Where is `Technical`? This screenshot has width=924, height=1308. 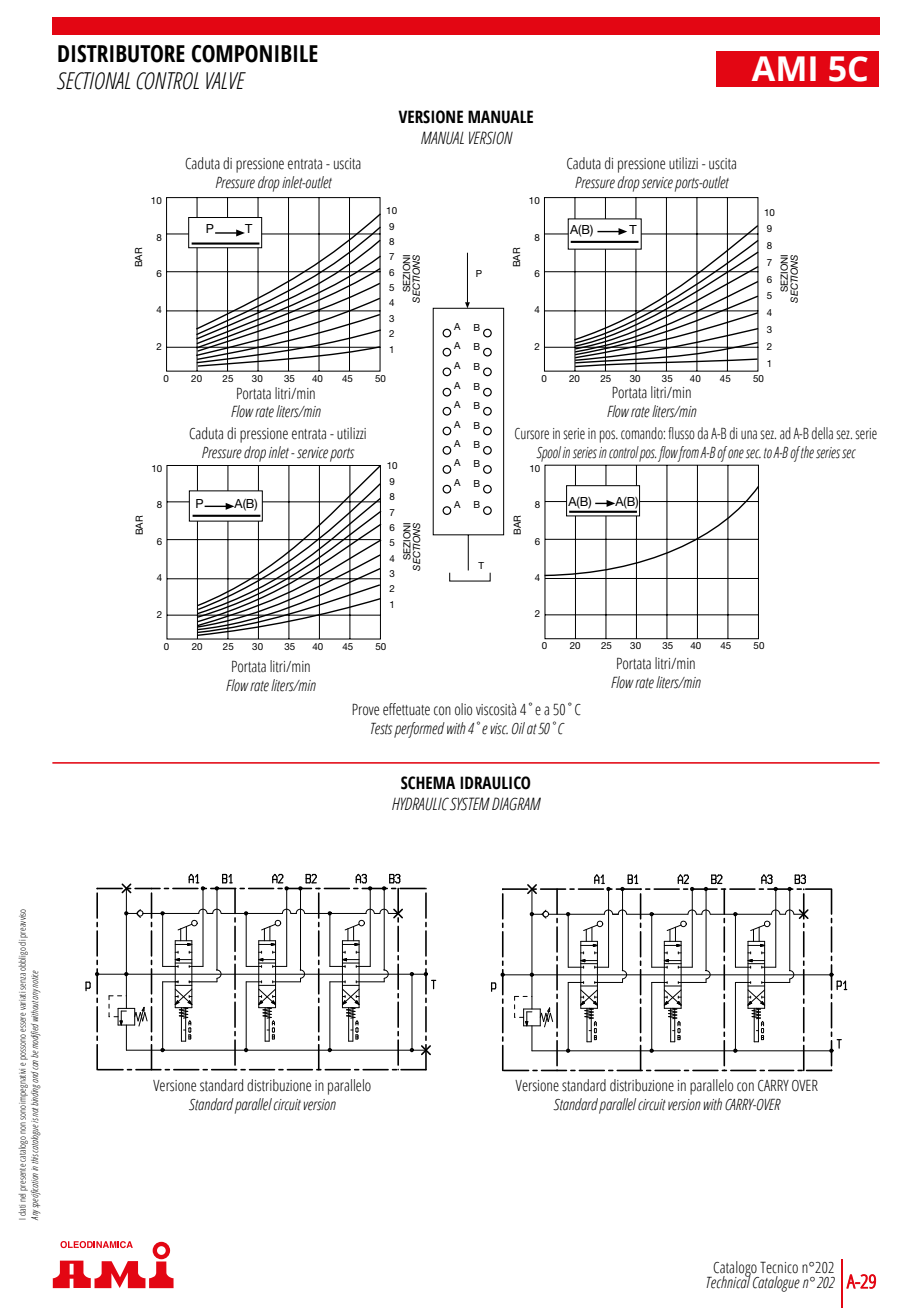 Technical is located at coordinates (728, 1281).
